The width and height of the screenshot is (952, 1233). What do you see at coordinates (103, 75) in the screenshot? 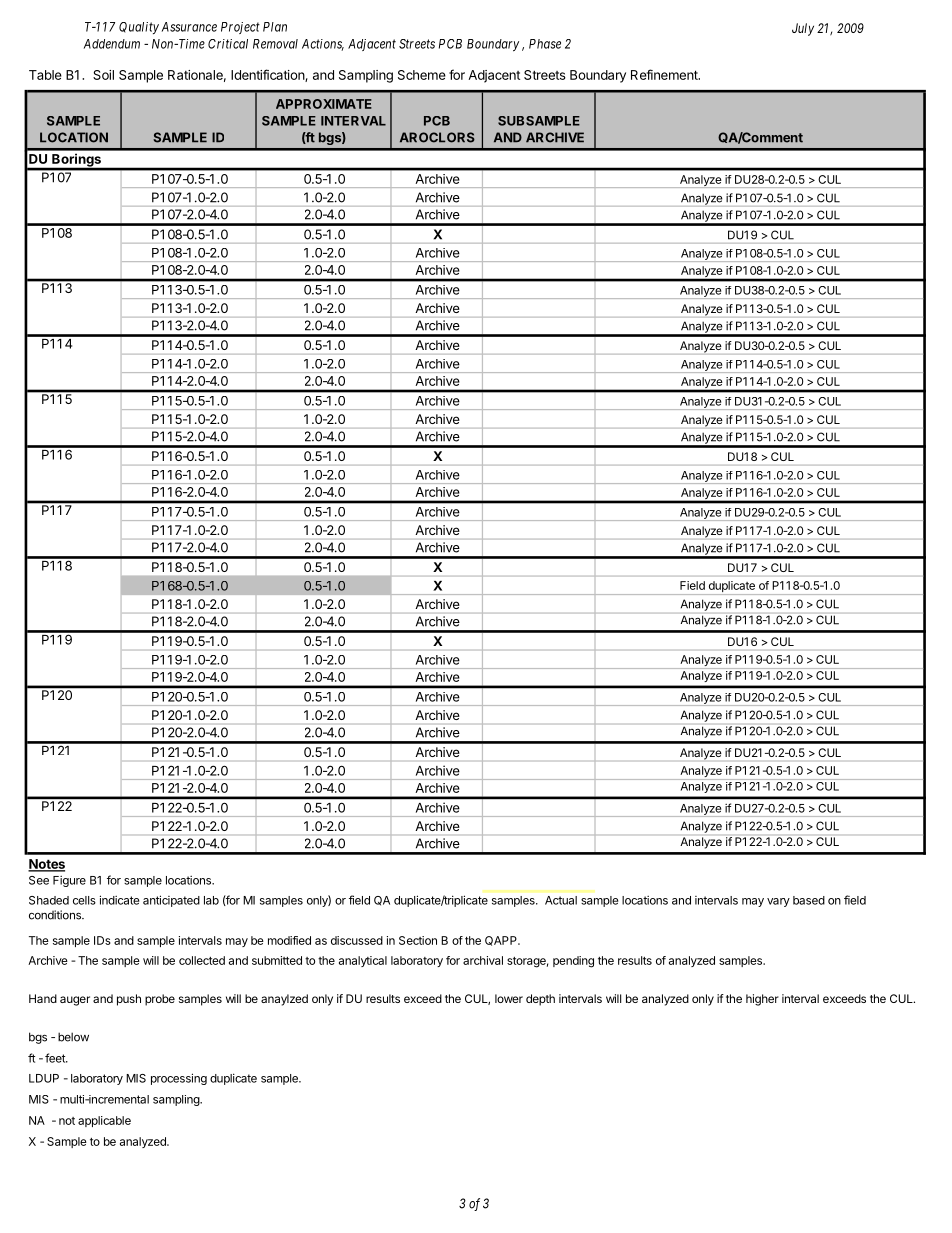
I see `Soil` at bounding box center [103, 75].
